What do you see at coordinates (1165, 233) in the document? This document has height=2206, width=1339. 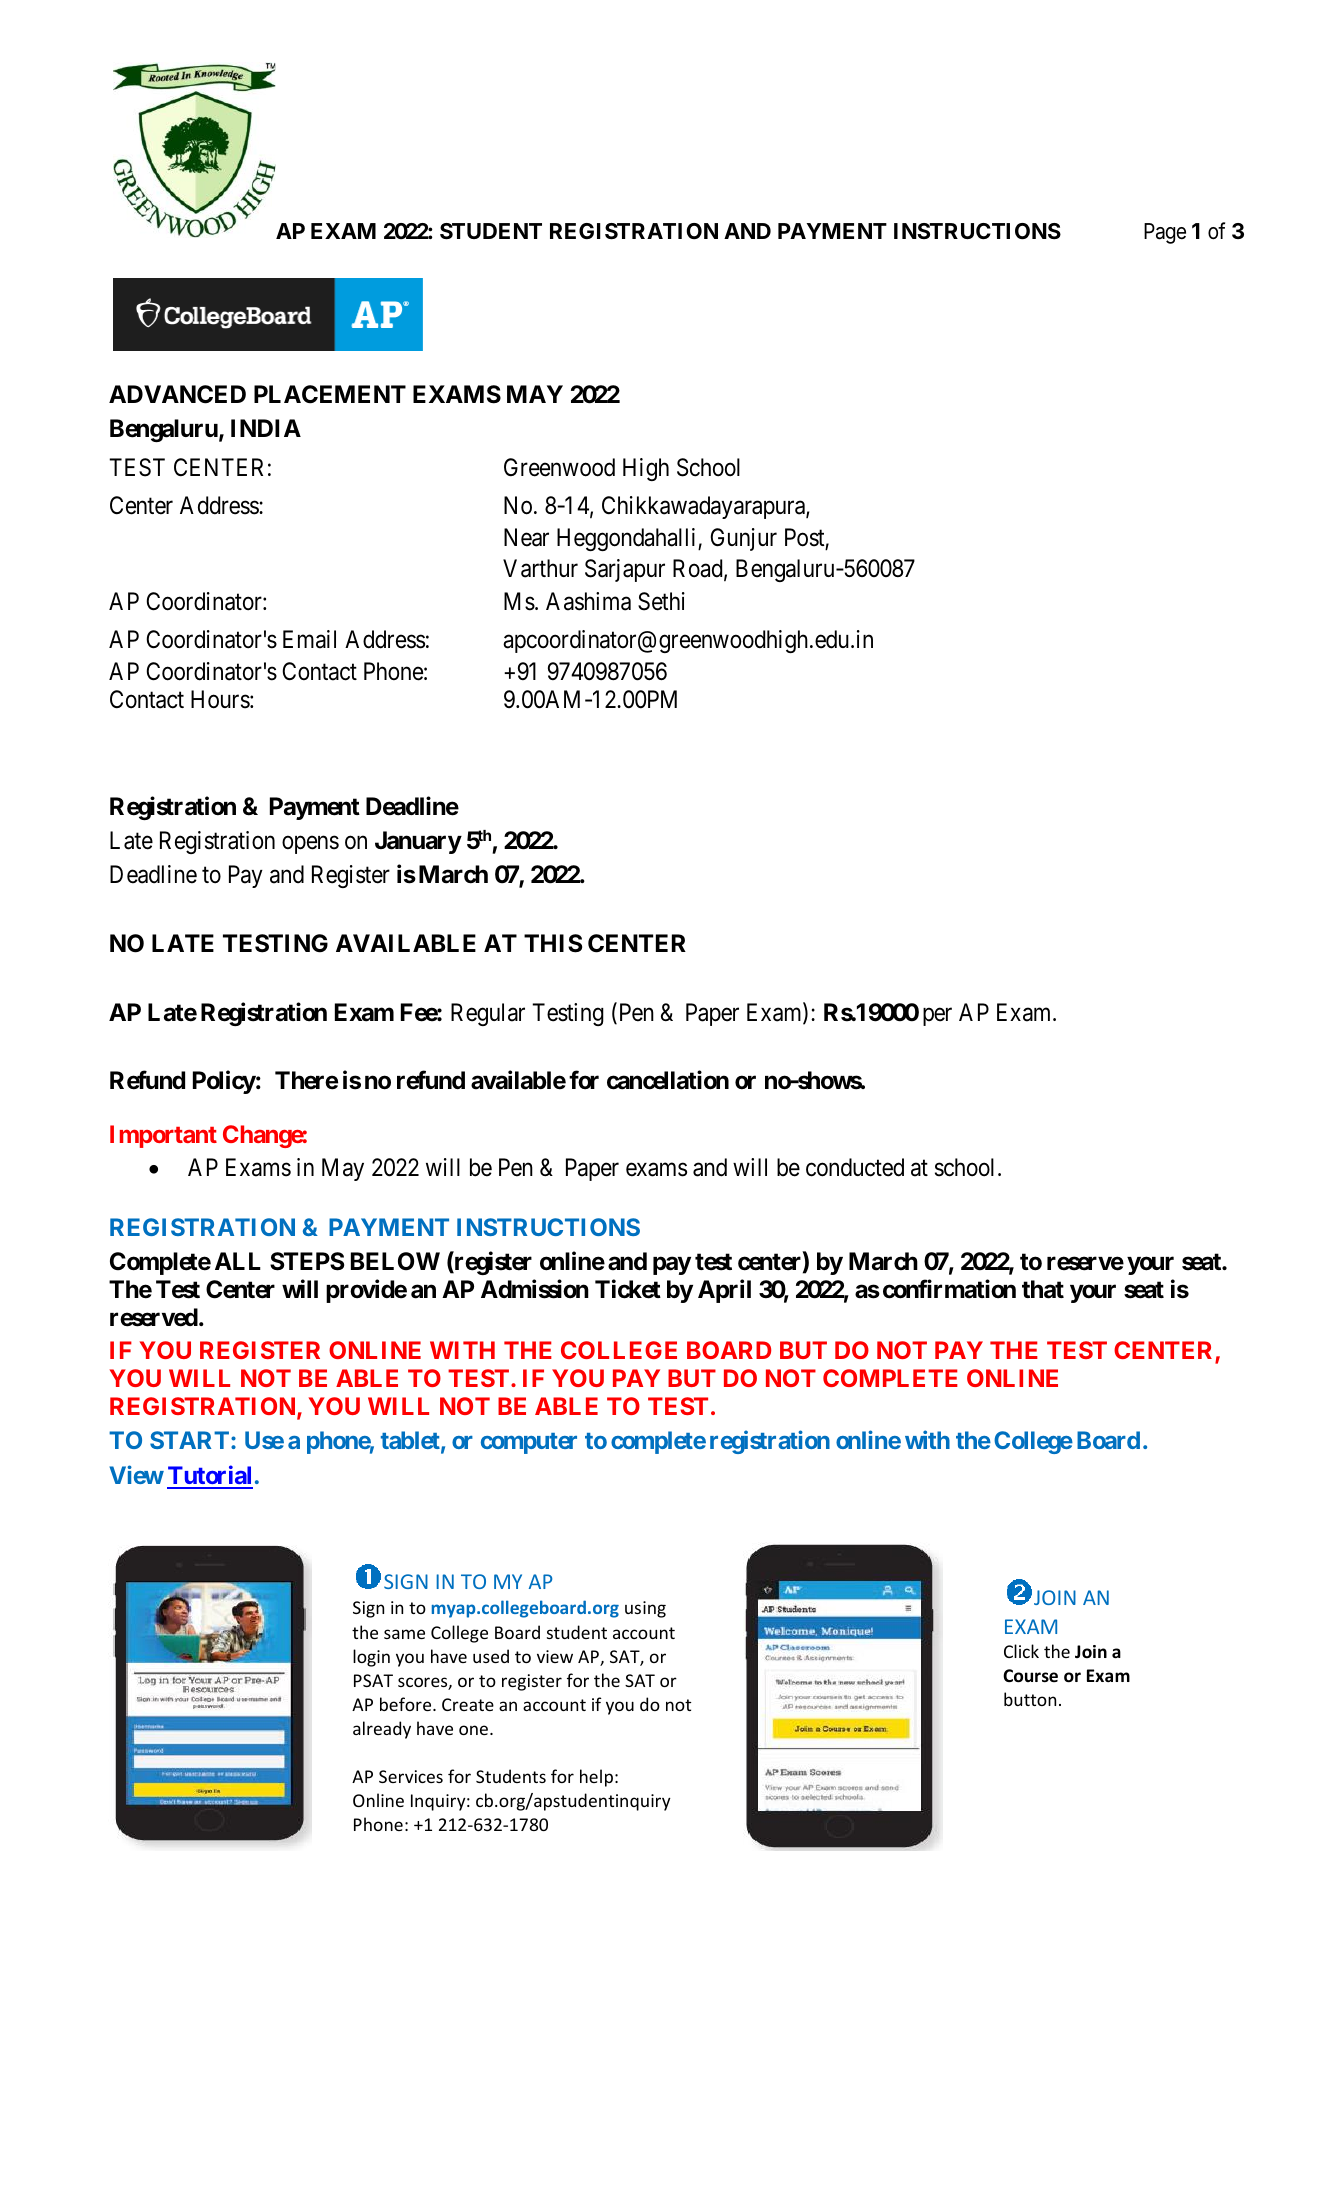 I see `Page` at bounding box center [1165, 233].
